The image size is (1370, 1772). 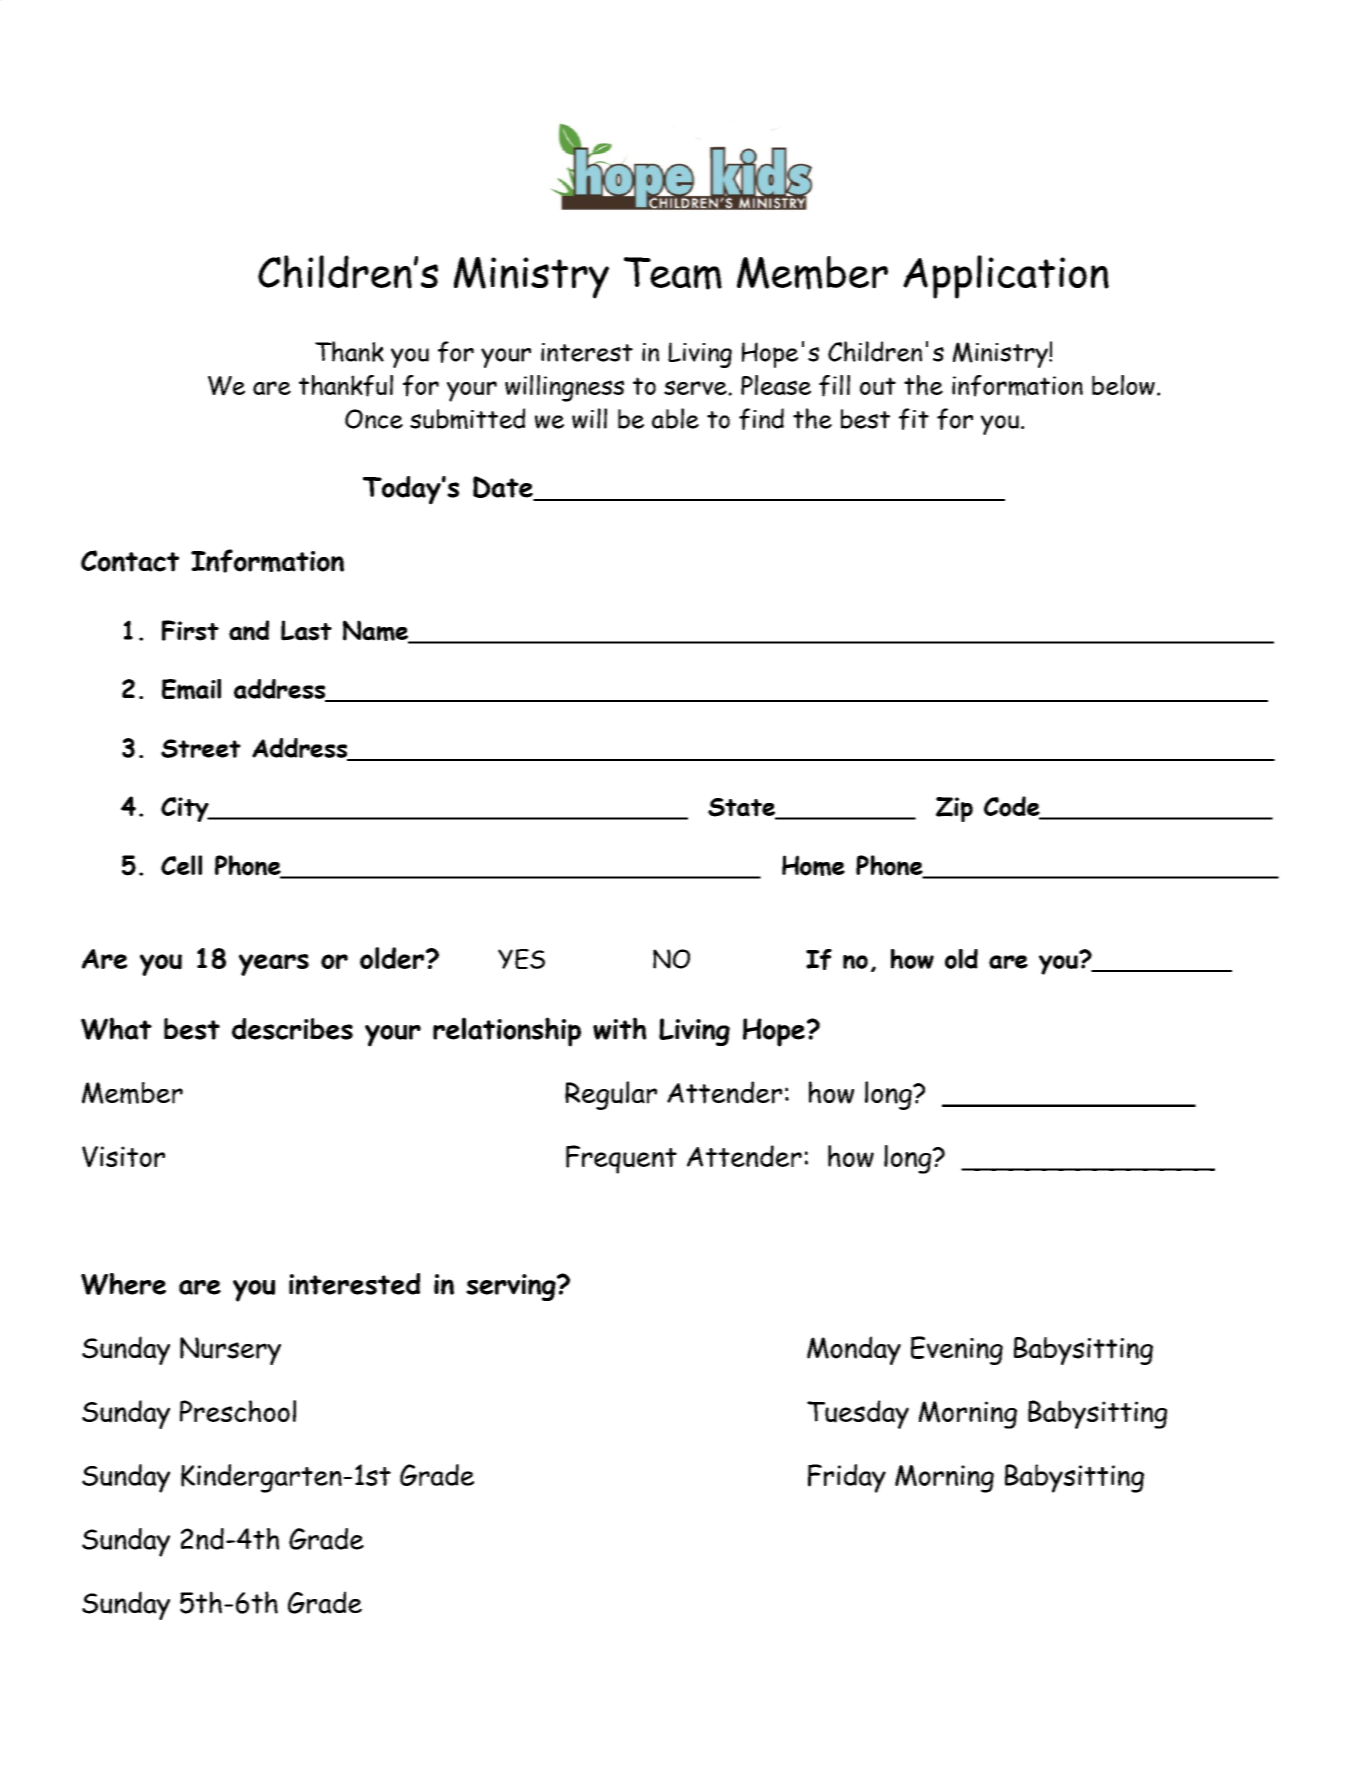 What do you see at coordinates (847, 1478) in the screenshot?
I see `Friday` at bounding box center [847, 1478].
